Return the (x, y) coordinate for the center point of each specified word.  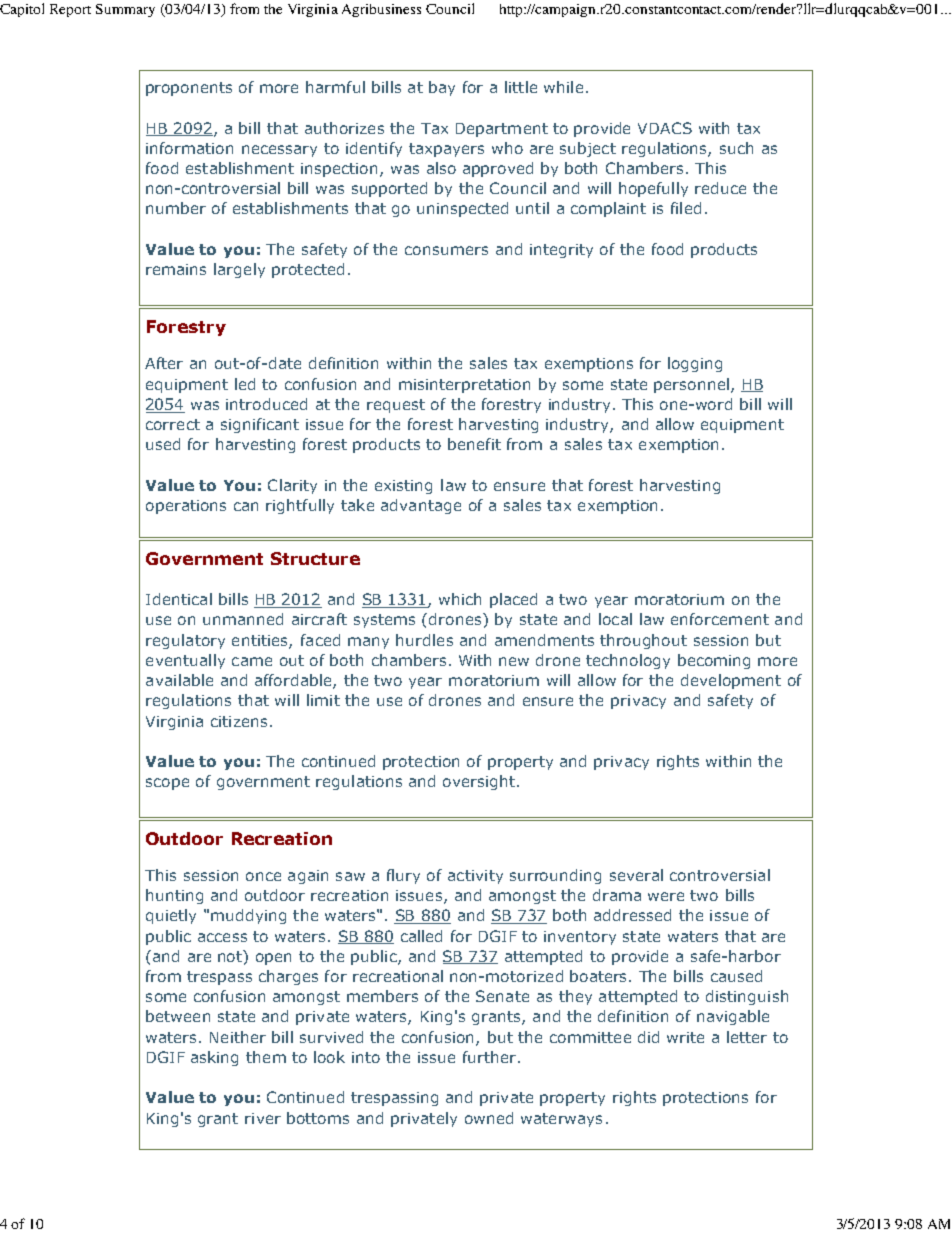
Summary (125, 10)
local (615, 619)
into (366, 1057)
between (178, 1016)
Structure (315, 558)
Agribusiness (381, 10)
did (648, 1037)
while (563, 87)
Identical (179, 599)
